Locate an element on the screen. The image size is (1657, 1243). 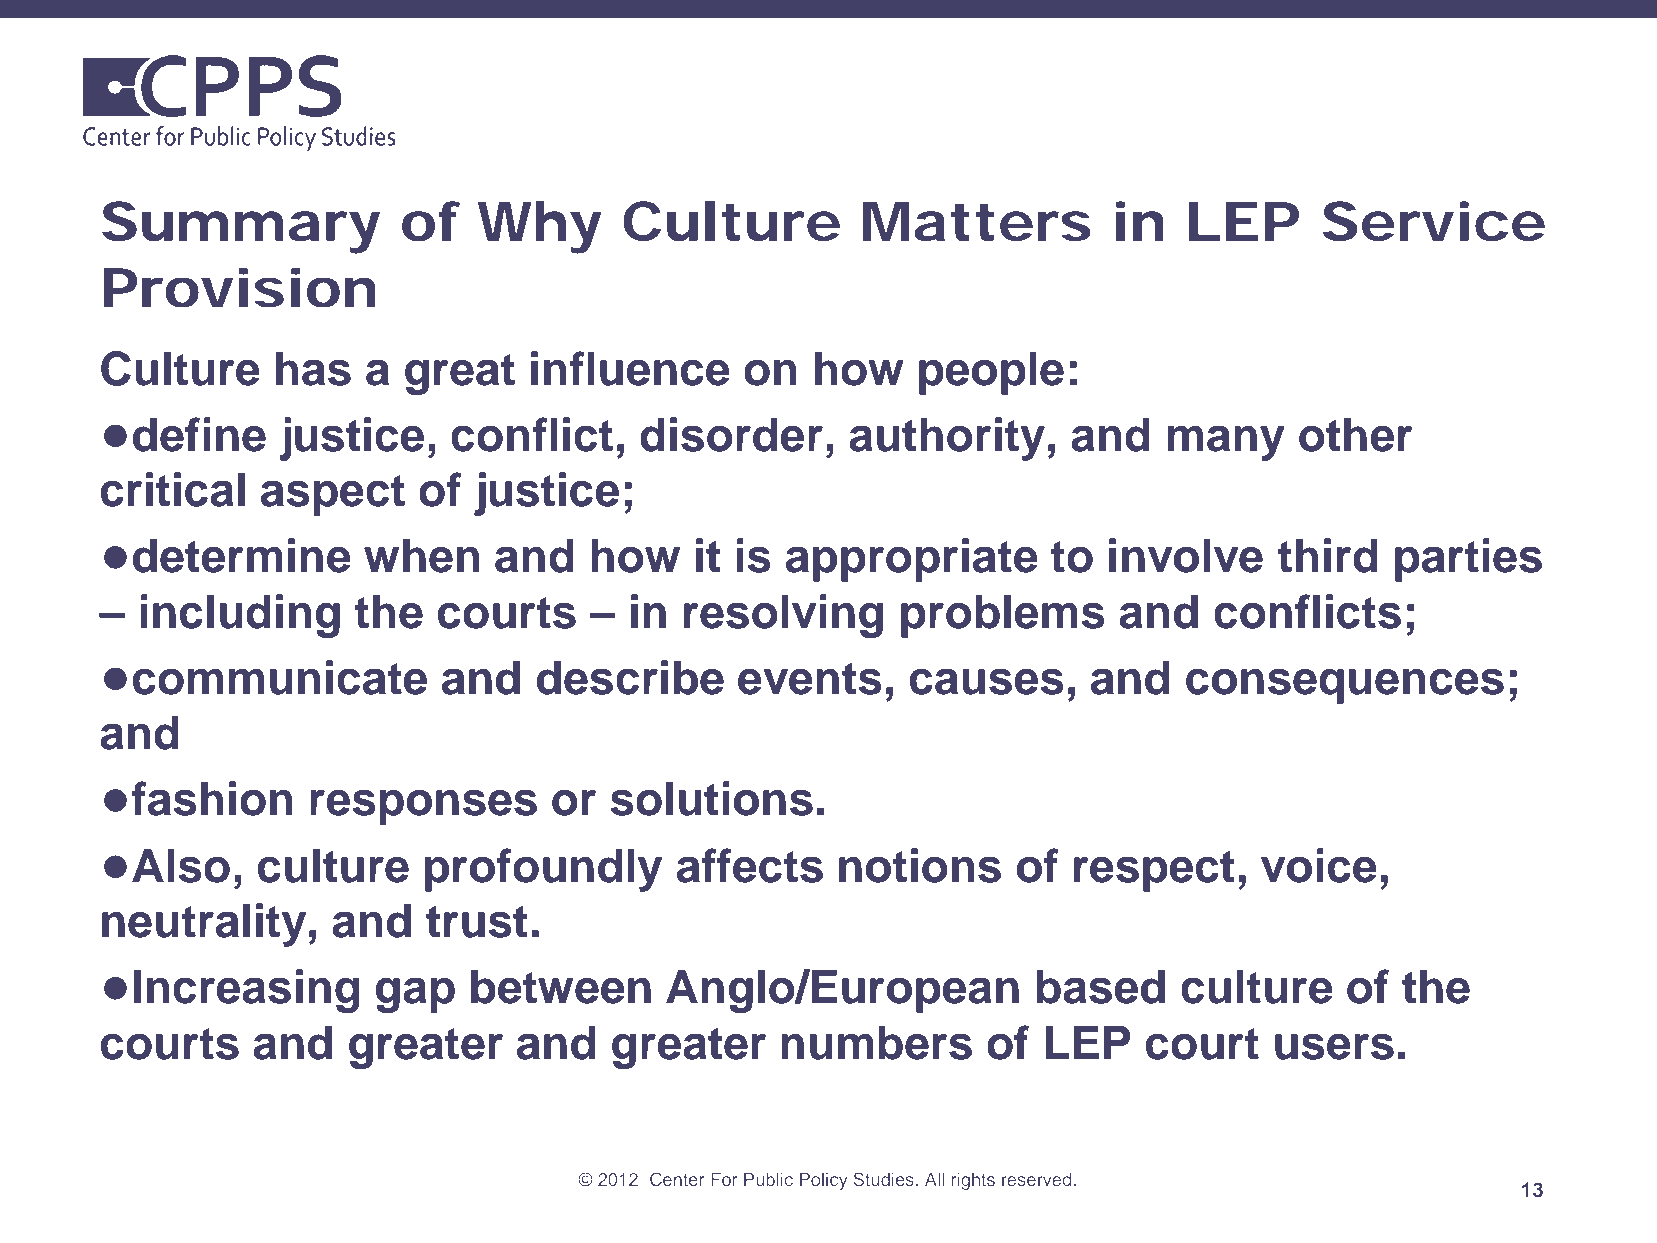
when is located at coordinates (422, 556).
